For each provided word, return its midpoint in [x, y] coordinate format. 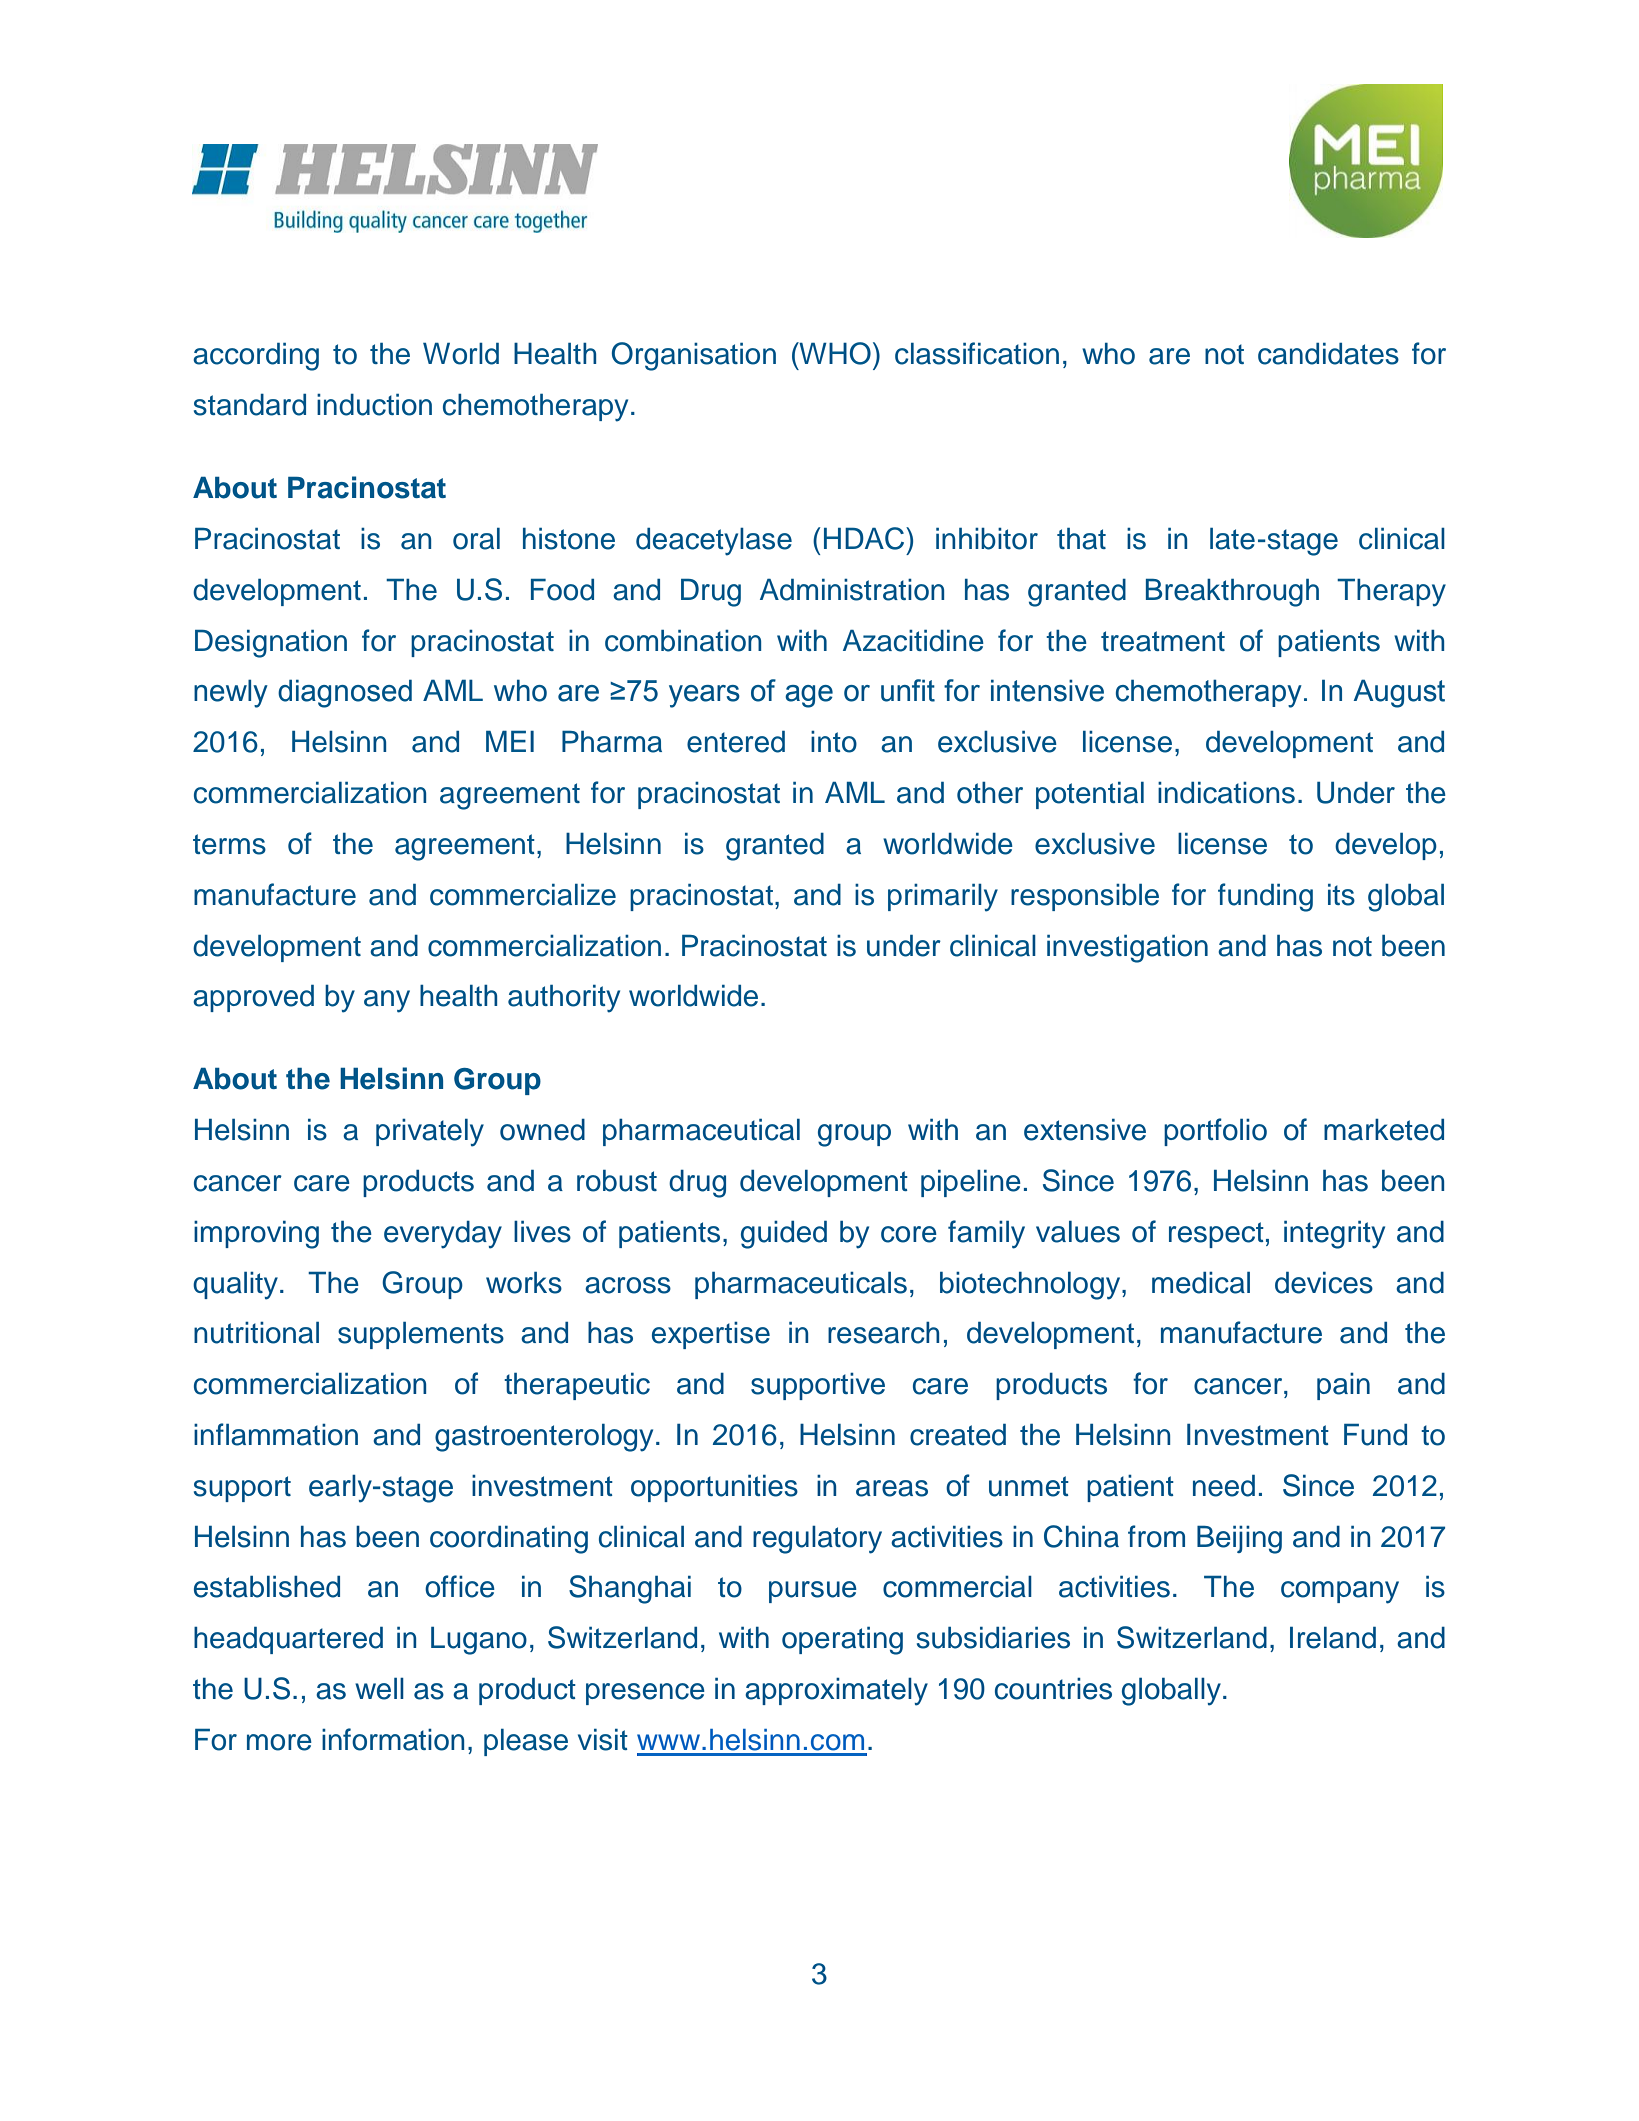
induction [374, 405]
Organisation [694, 356]
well [379, 1689]
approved [253, 998]
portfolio [1215, 1132]
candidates [1328, 354]
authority [564, 999]
